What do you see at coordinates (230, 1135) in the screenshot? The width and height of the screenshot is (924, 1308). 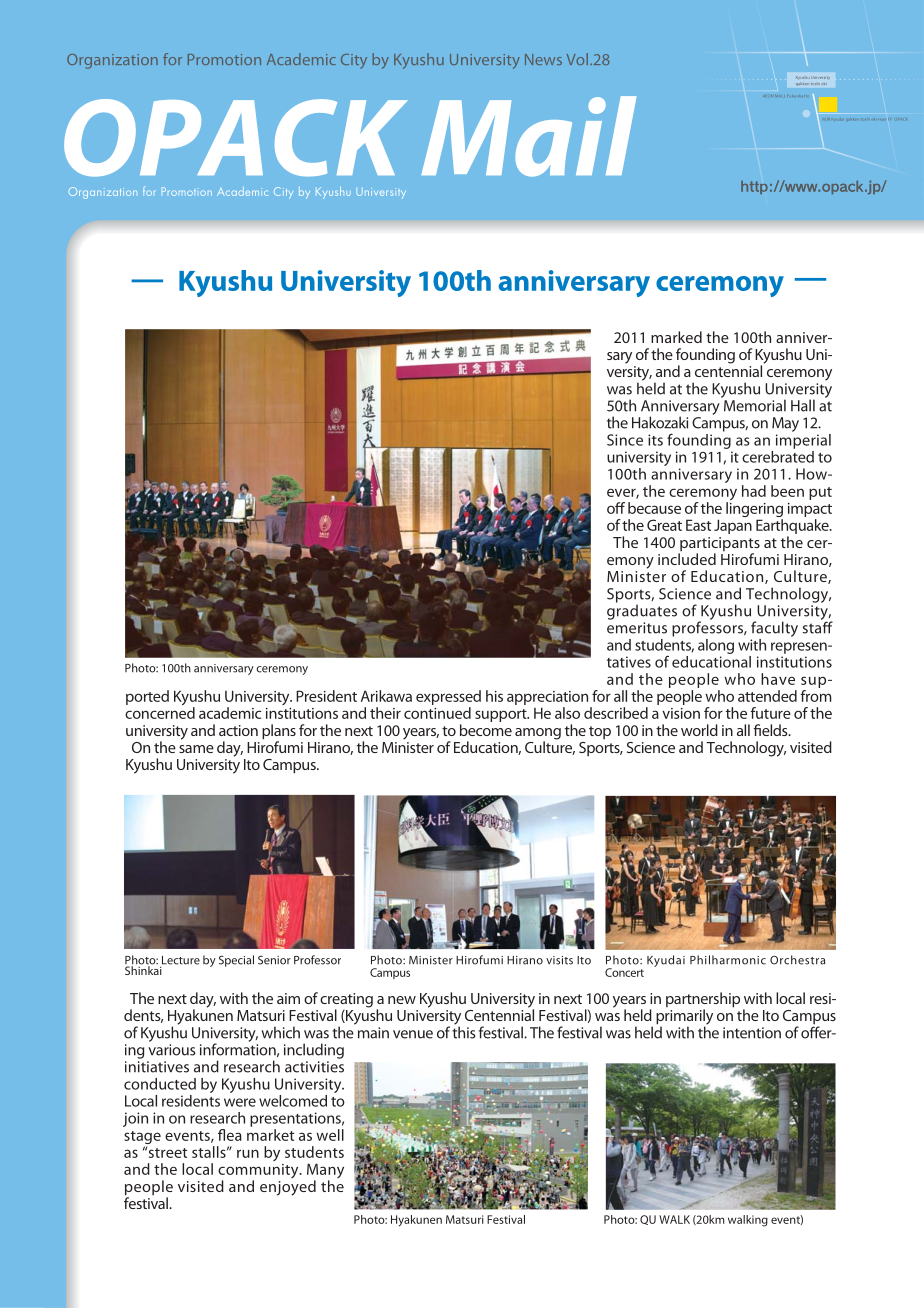 I see `flea` at bounding box center [230, 1135].
